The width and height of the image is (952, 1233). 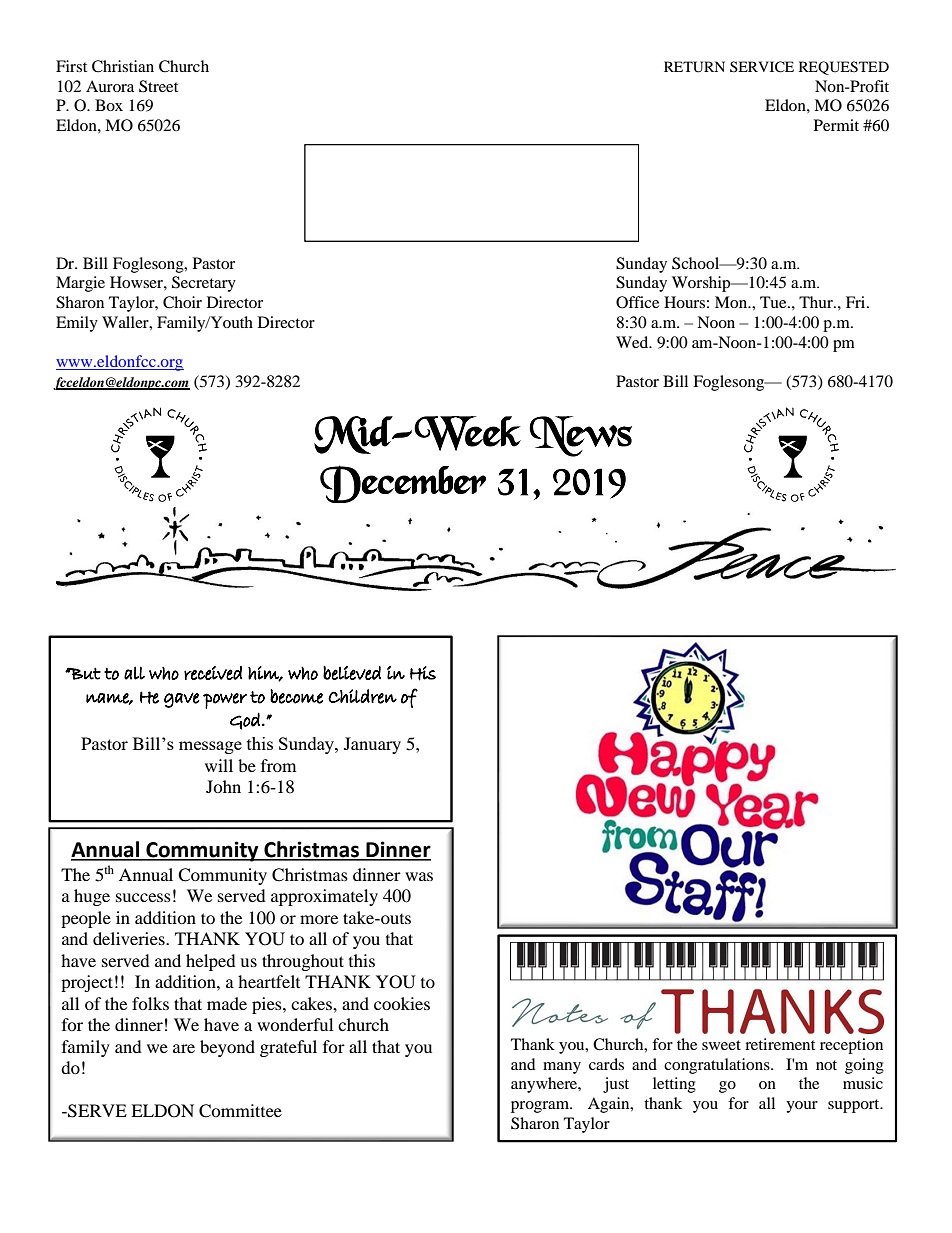 I want to click on News, so click(x=580, y=436).
